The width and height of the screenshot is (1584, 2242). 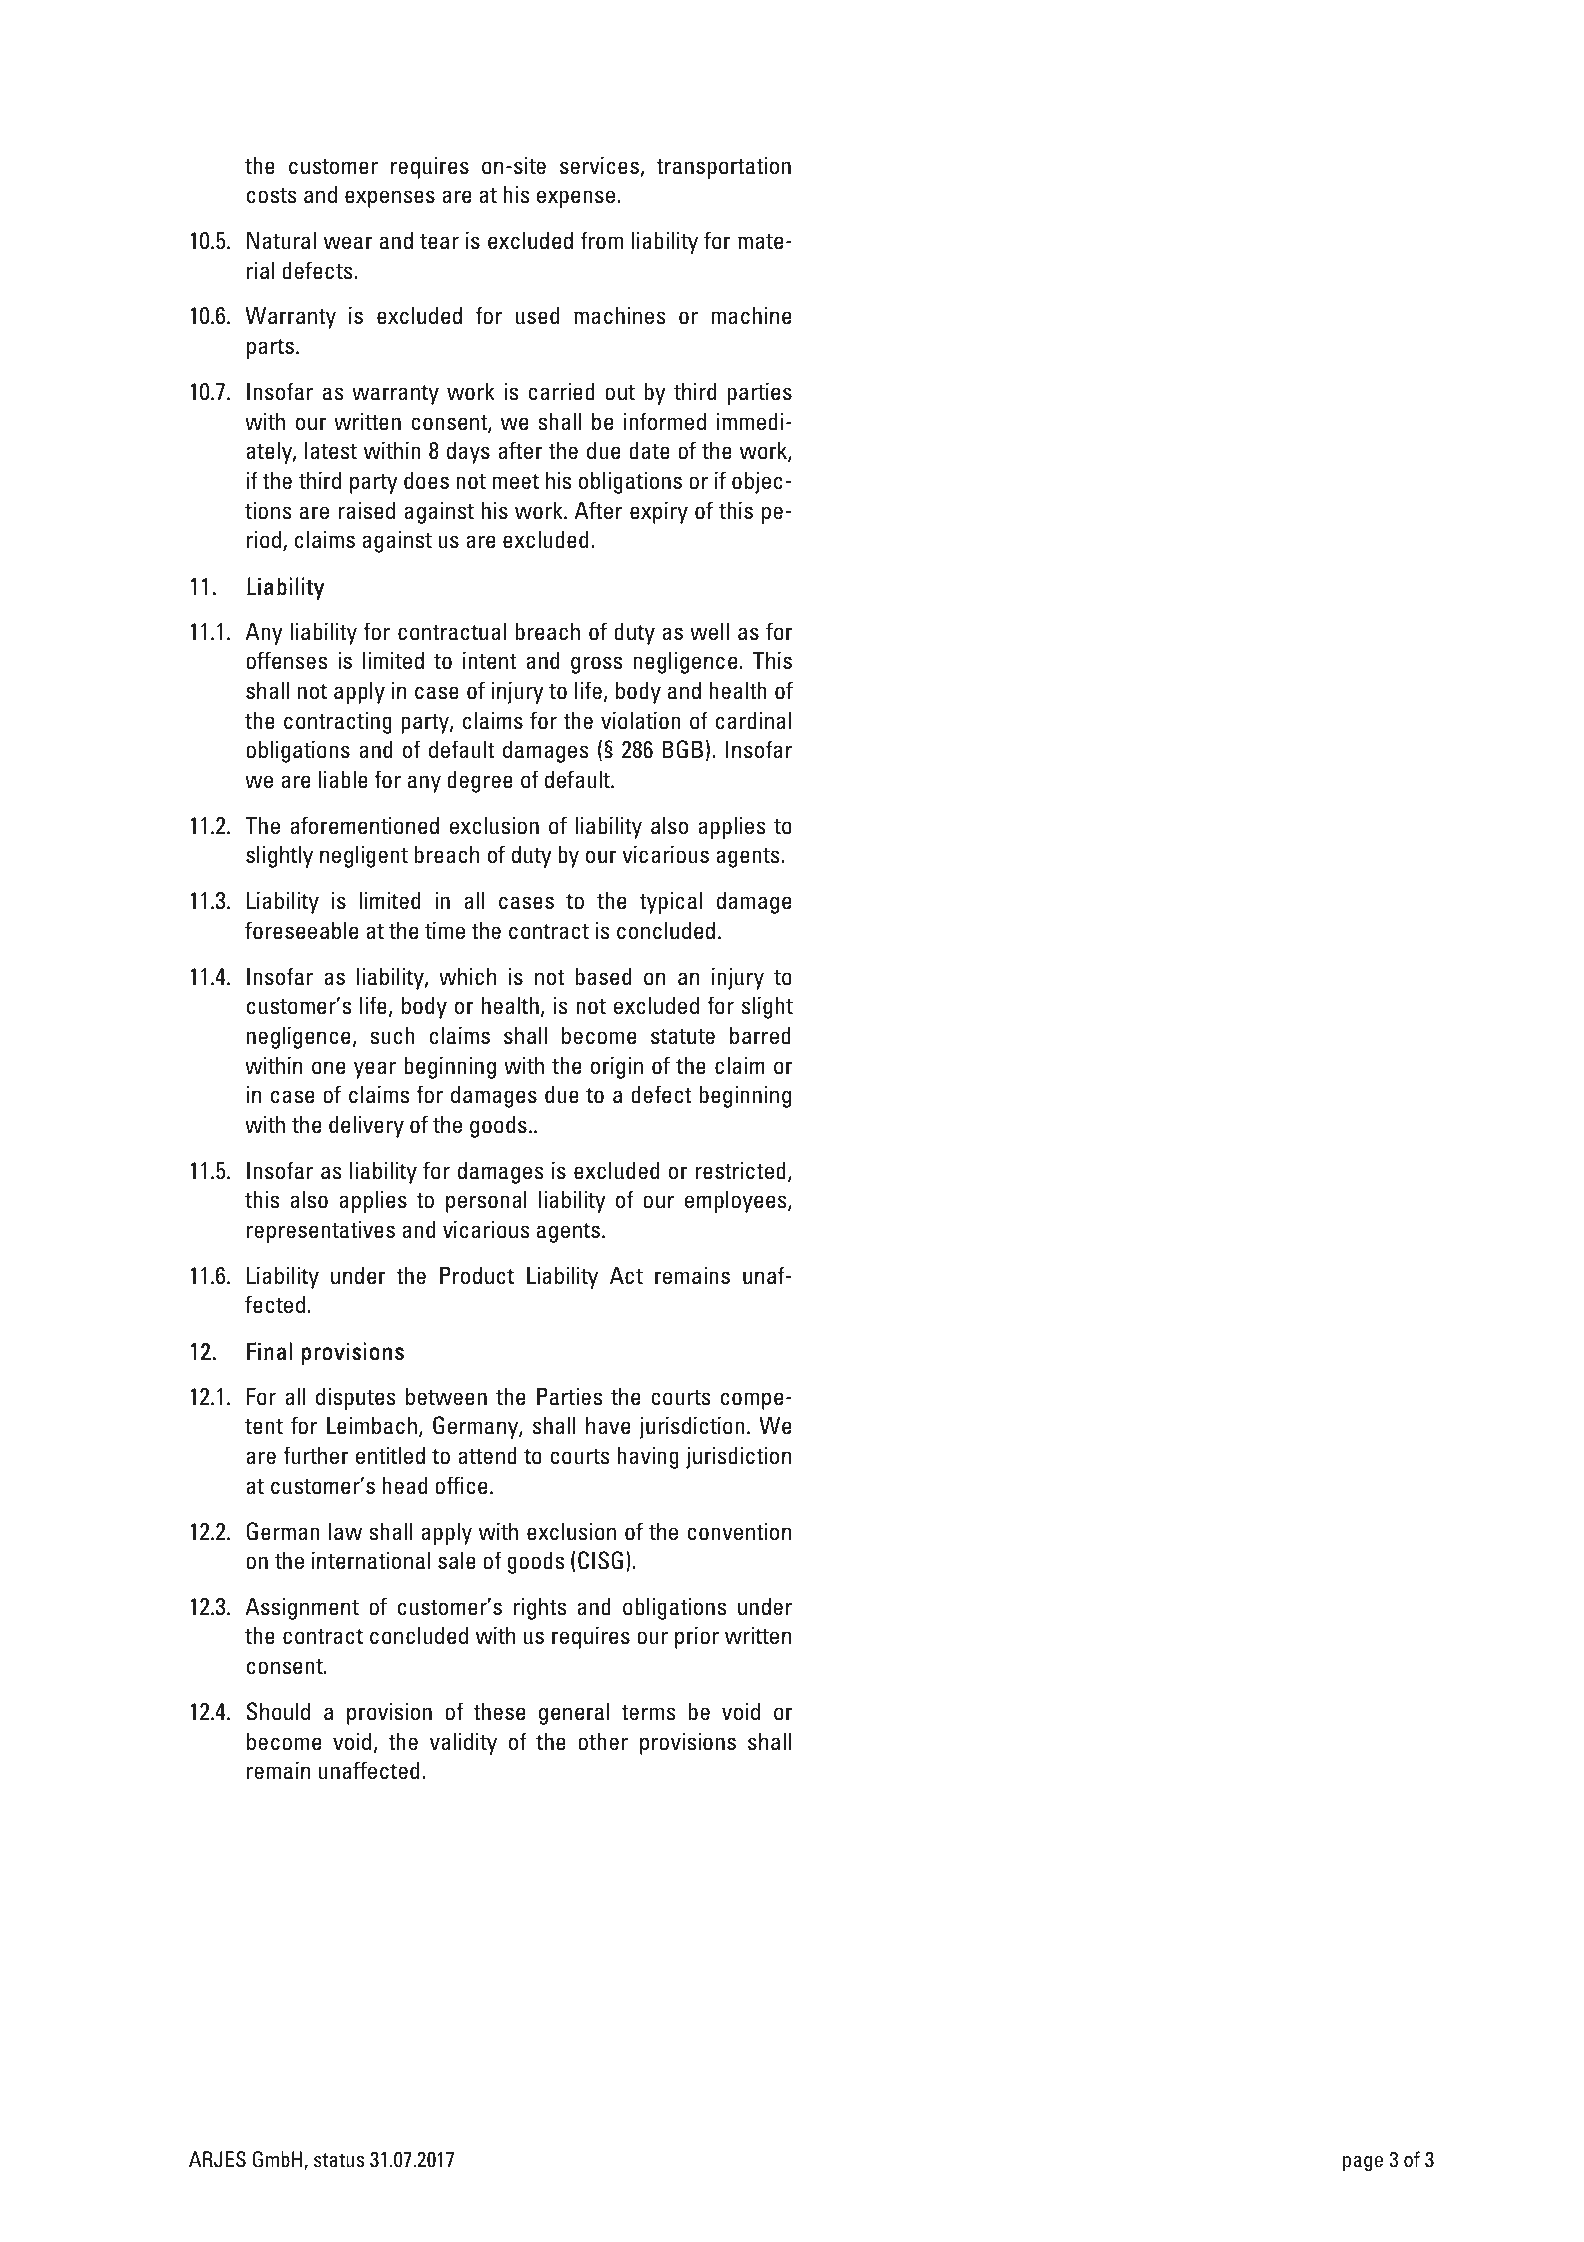 What do you see at coordinates (603, 1741) in the screenshot?
I see `other` at bounding box center [603, 1741].
